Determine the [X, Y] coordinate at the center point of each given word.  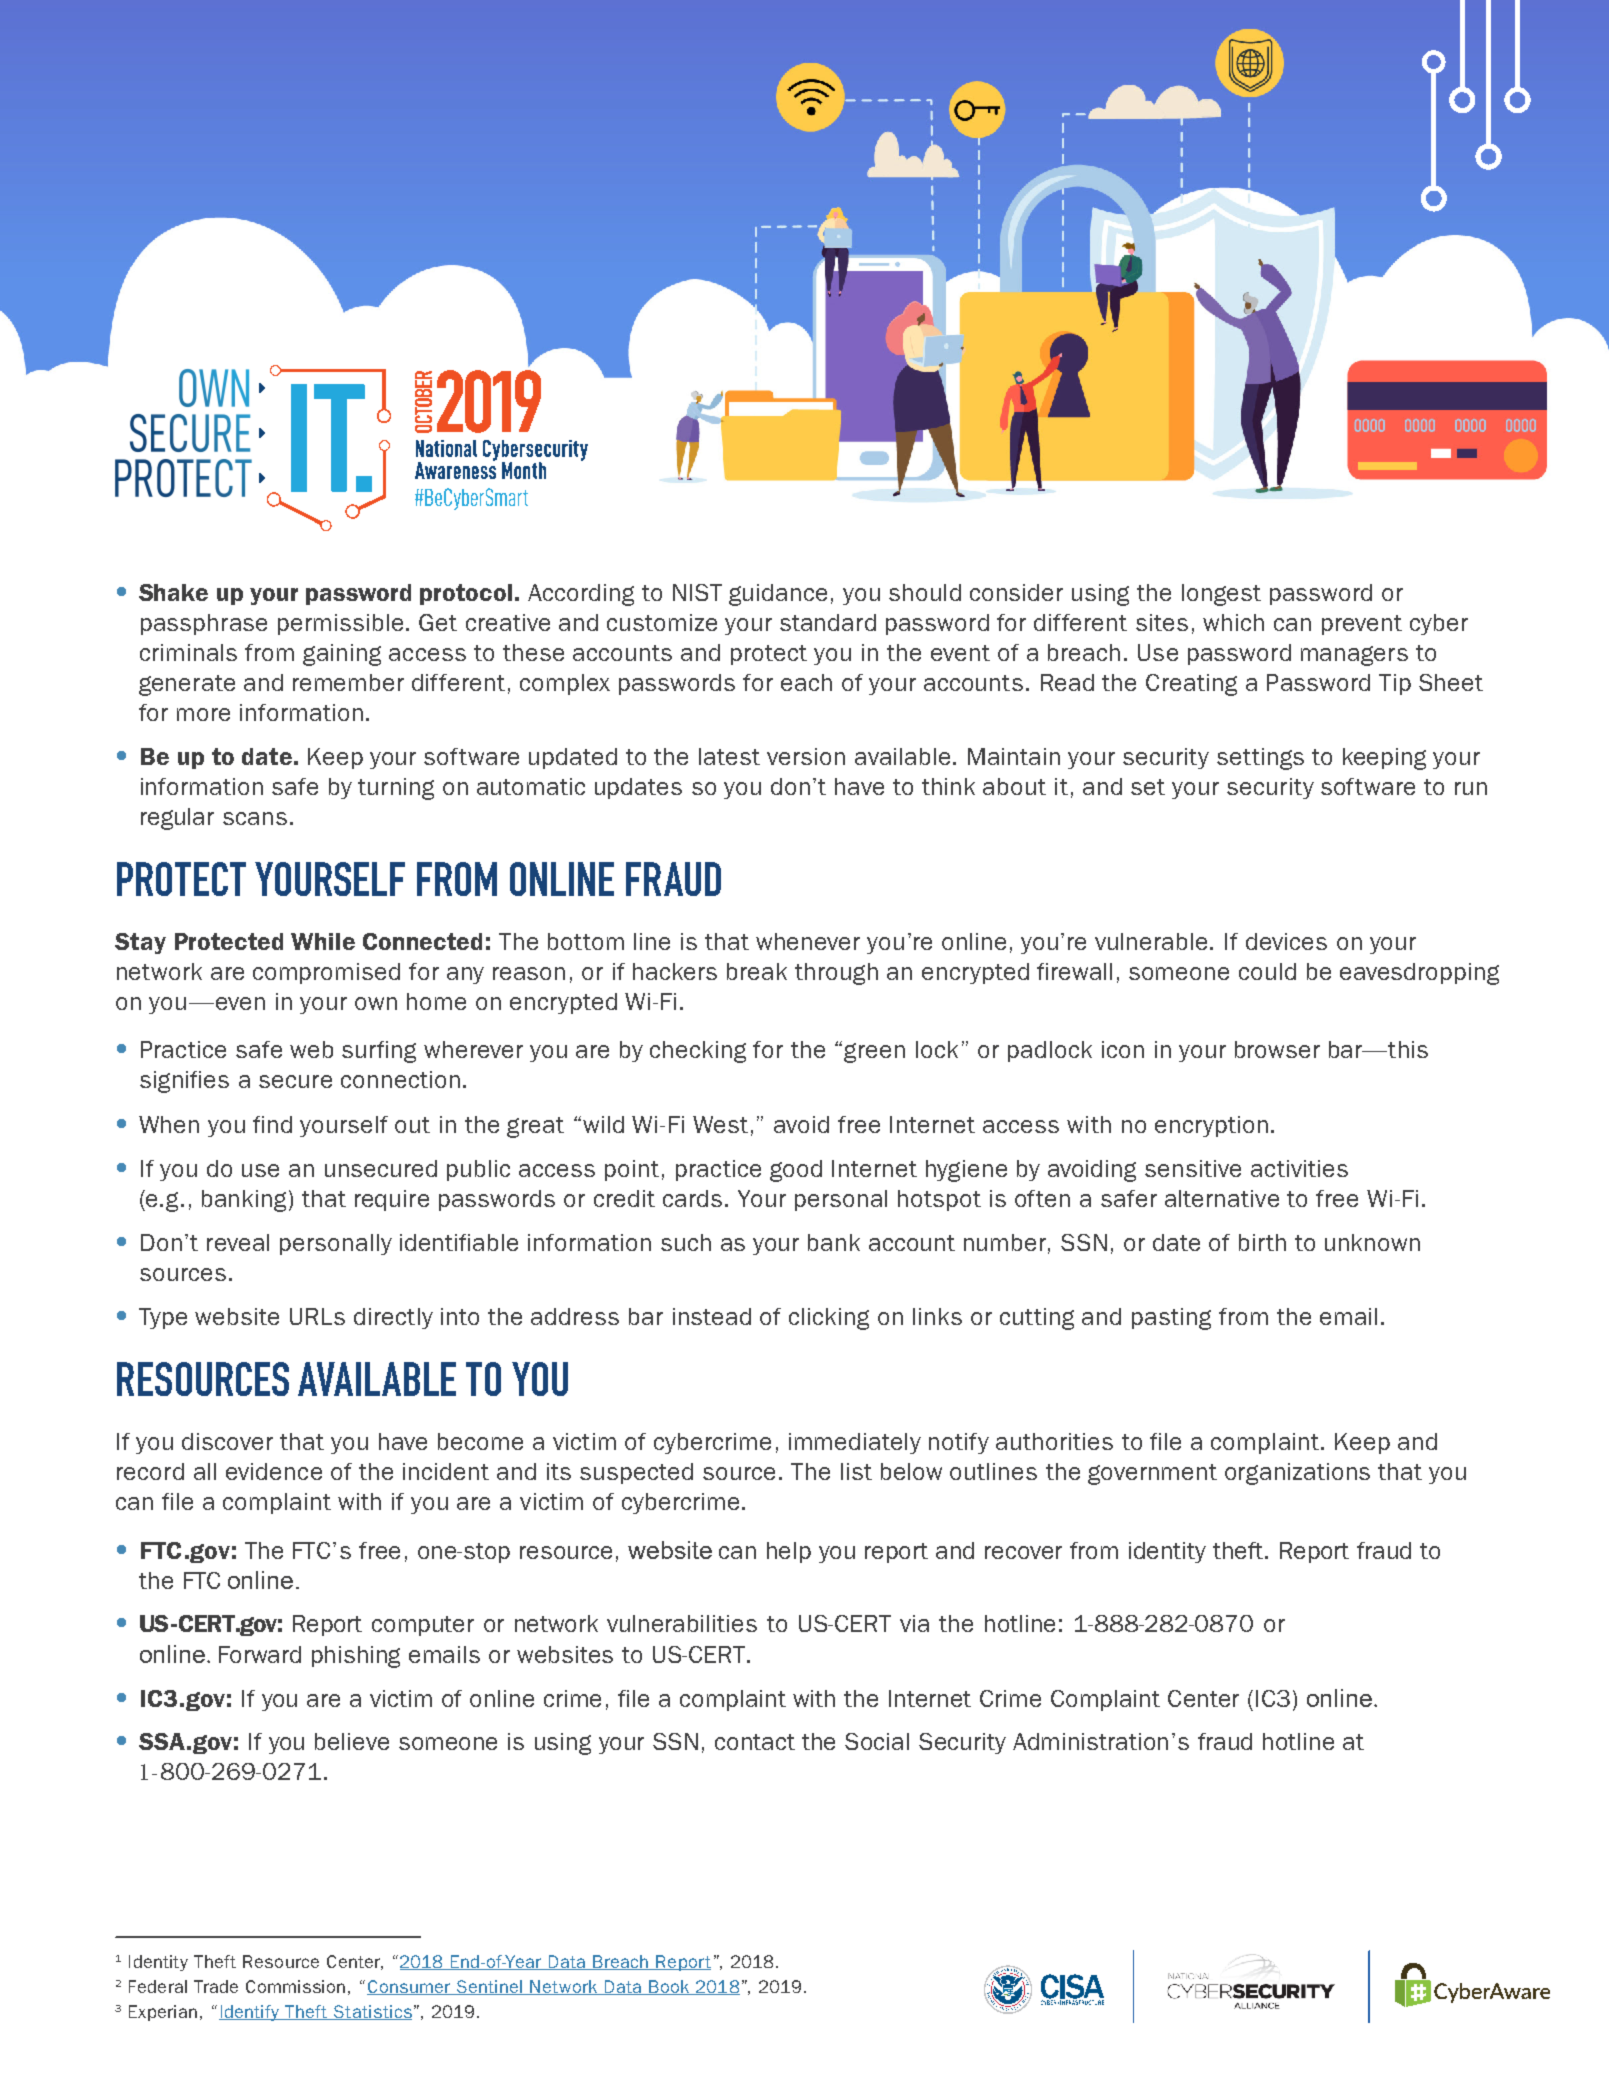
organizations [1297, 1474]
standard [828, 622]
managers [1354, 656]
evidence [274, 1471]
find [272, 1124]
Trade [216, 1986]
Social [877, 1741]
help [789, 1552]
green [874, 1053]
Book [669, 1987]
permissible [340, 624]
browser [1277, 1049]
